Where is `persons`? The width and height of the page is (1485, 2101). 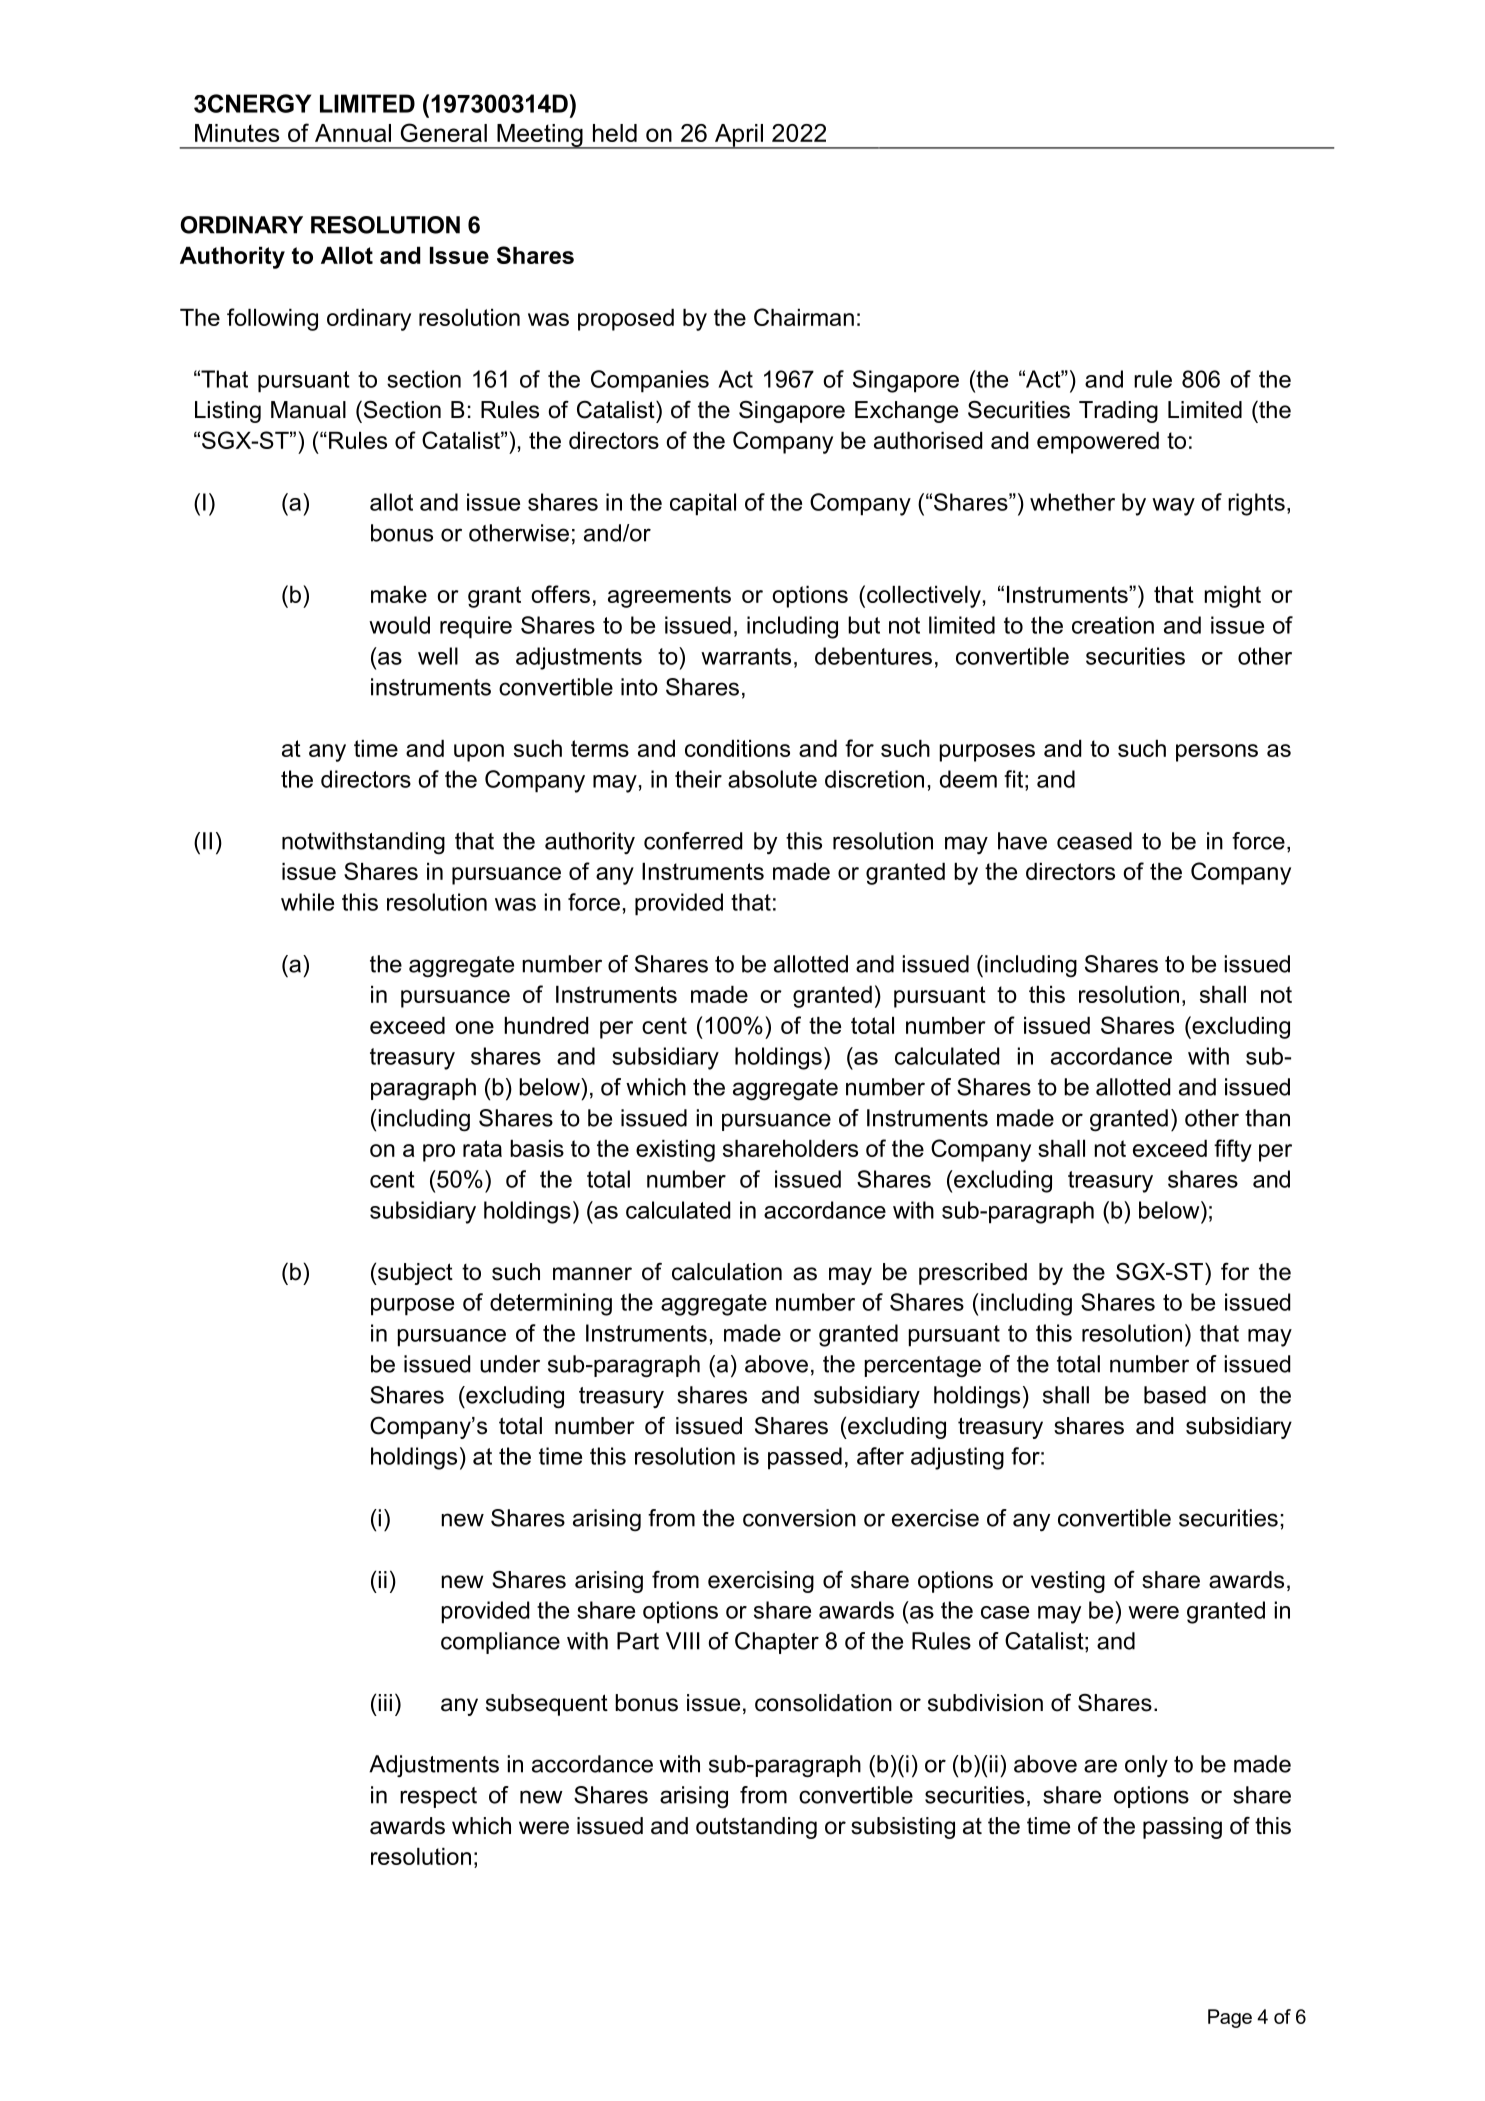 persons is located at coordinates (1217, 753).
